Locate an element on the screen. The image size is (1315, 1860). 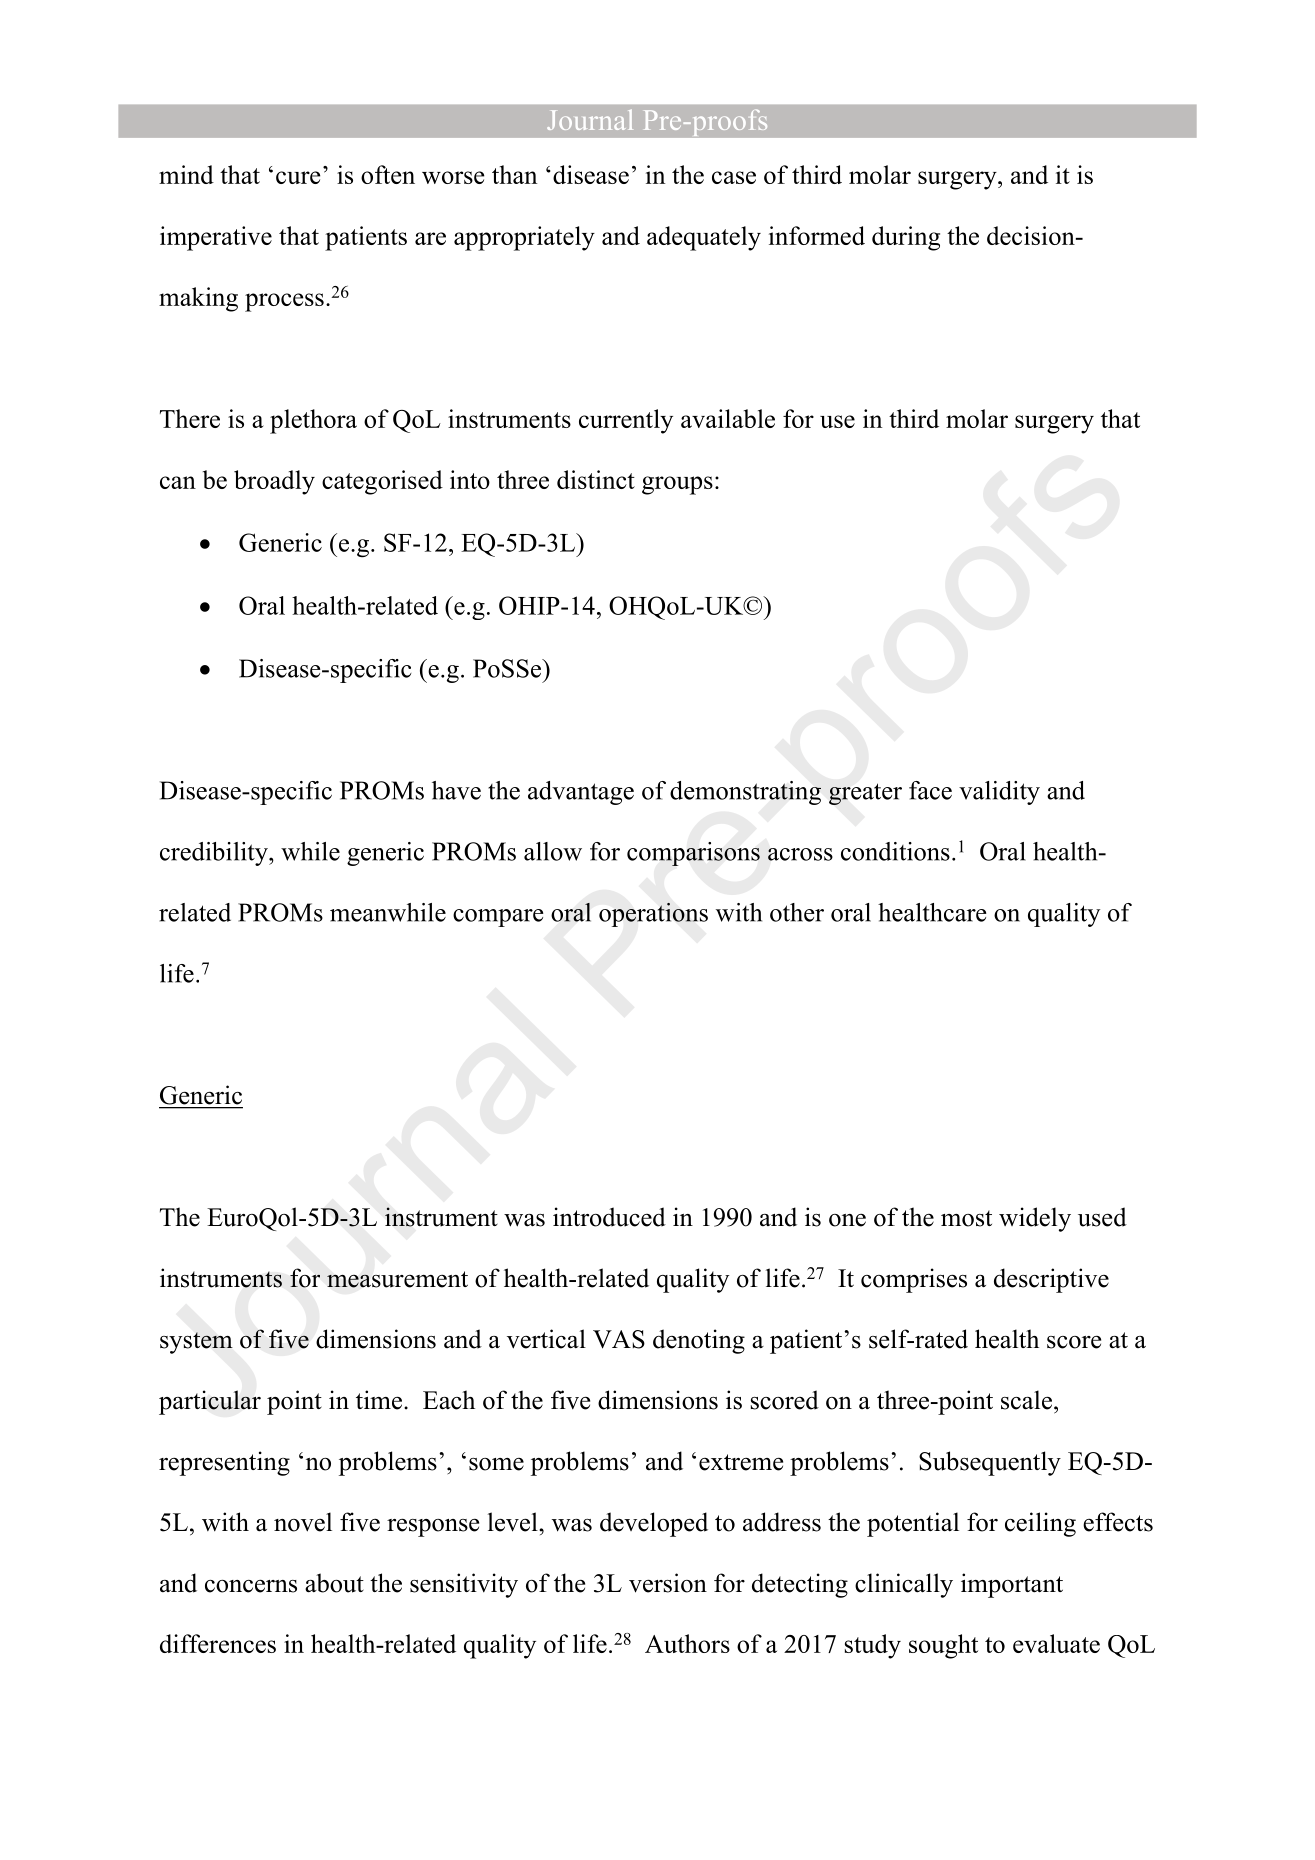
operations is located at coordinates (653, 915).
